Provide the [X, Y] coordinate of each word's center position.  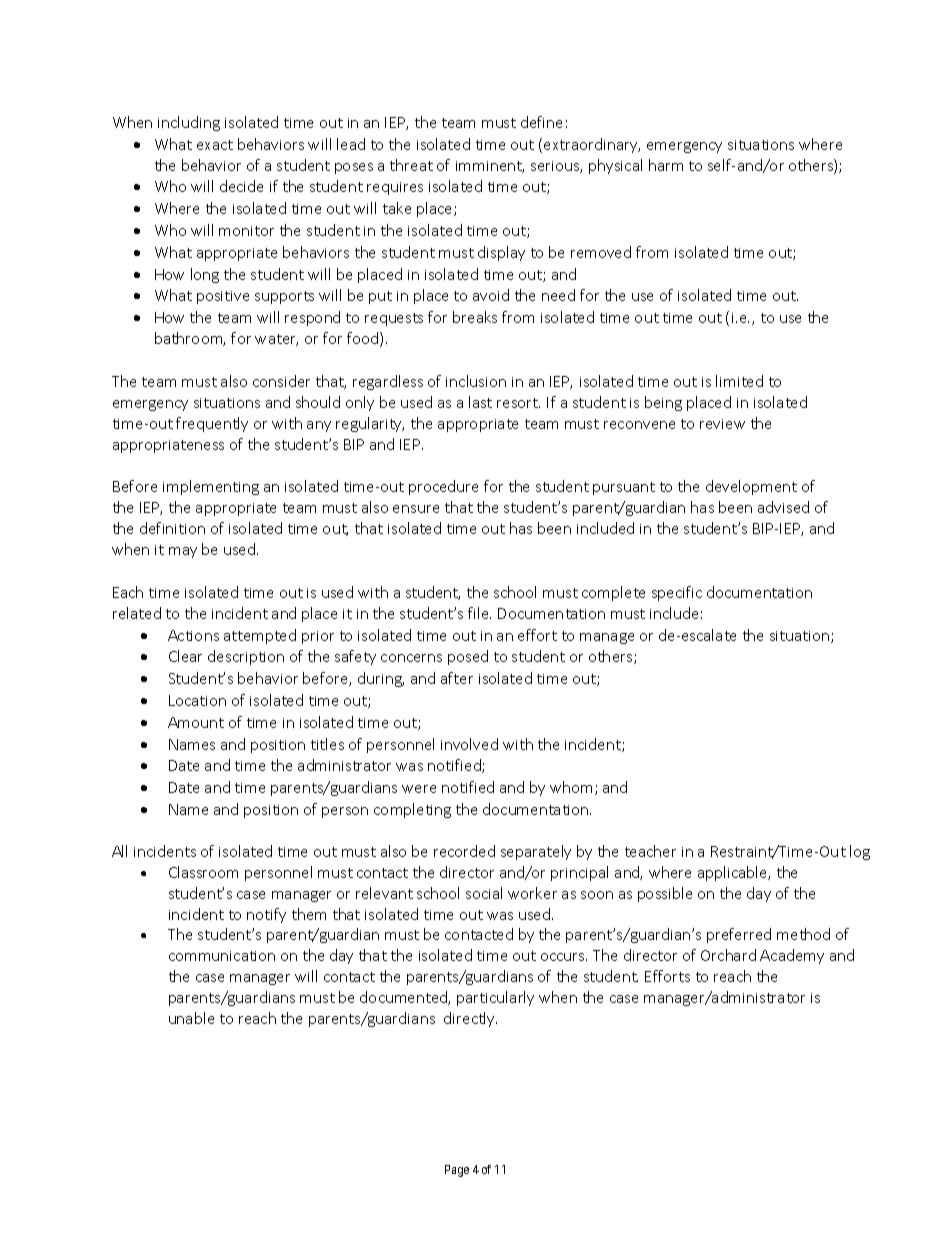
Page [457, 1171]
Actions [193, 635]
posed [468, 657]
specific [677, 593]
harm [666, 165]
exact [215, 145]
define [541, 122]
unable [191, 1018]
